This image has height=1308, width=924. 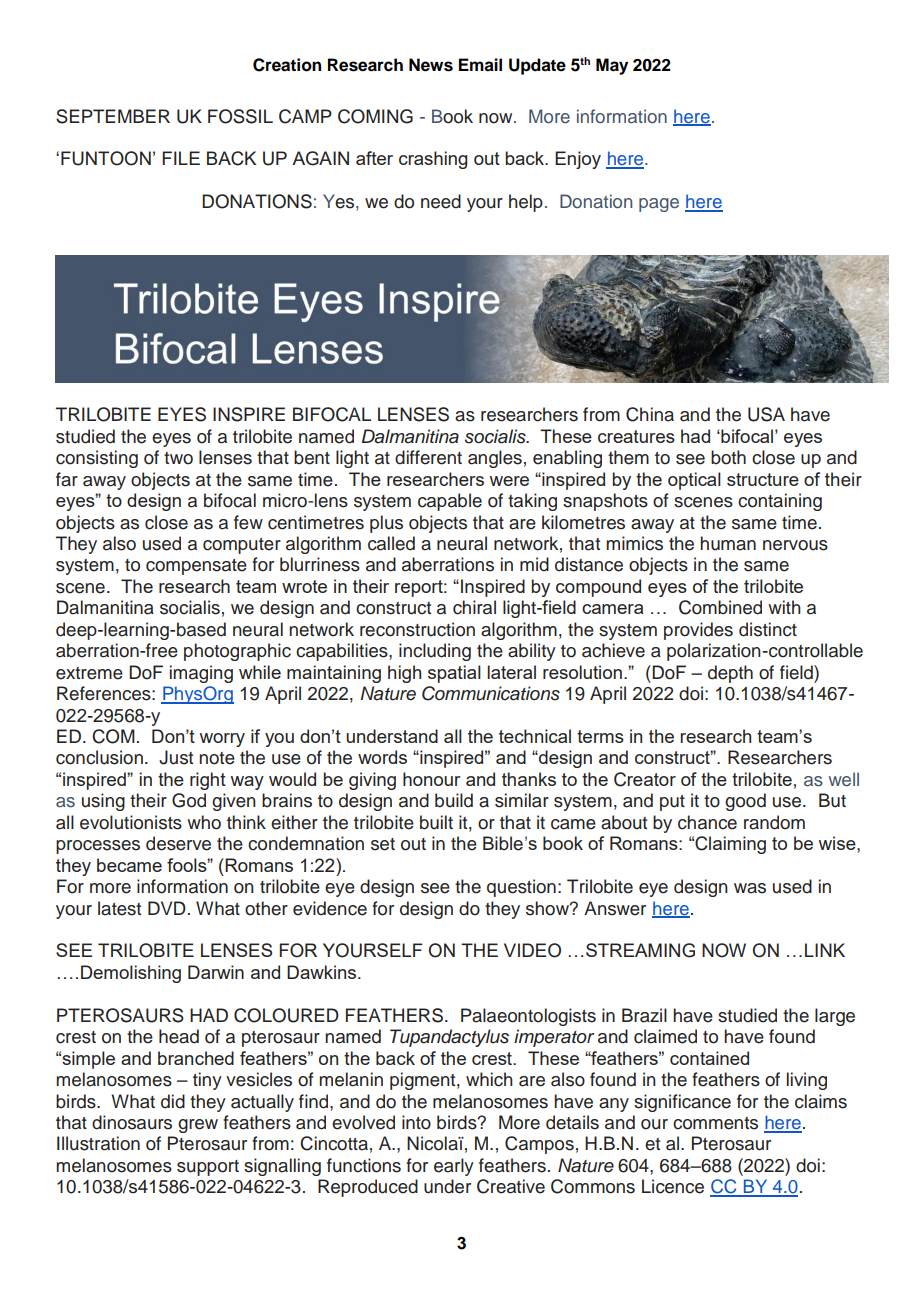 I want to click on good, so click(x=745, y=802).
